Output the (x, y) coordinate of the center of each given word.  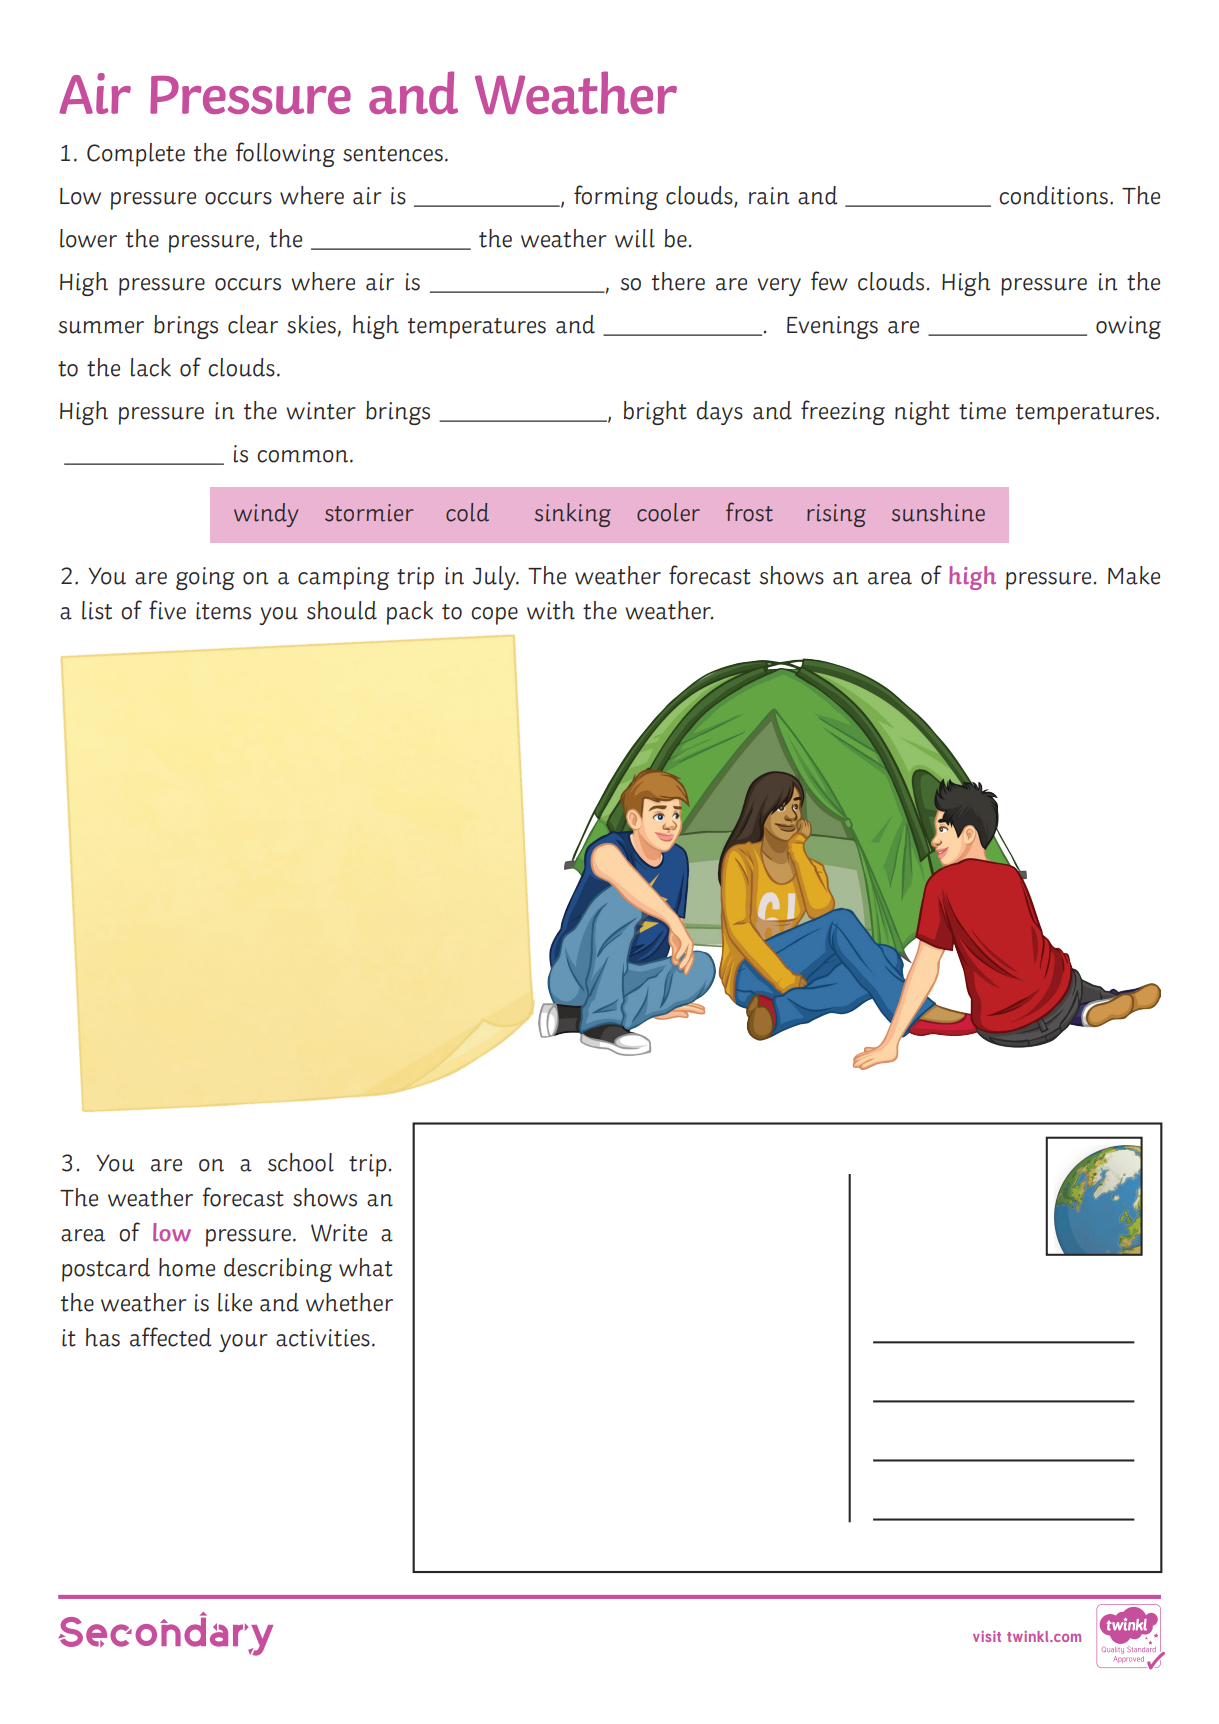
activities (323, 1338)
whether (349, 1302)
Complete (136, 155)
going (205, 578)
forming (616, 197)
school (301, 1162)
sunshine (938, 512)
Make (1134, 575)
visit (987, 1636)
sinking (573, 515)
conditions (1053, 195)
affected (170, 1337)
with (551, 610)
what (366, 1267)
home (187, 1267)
